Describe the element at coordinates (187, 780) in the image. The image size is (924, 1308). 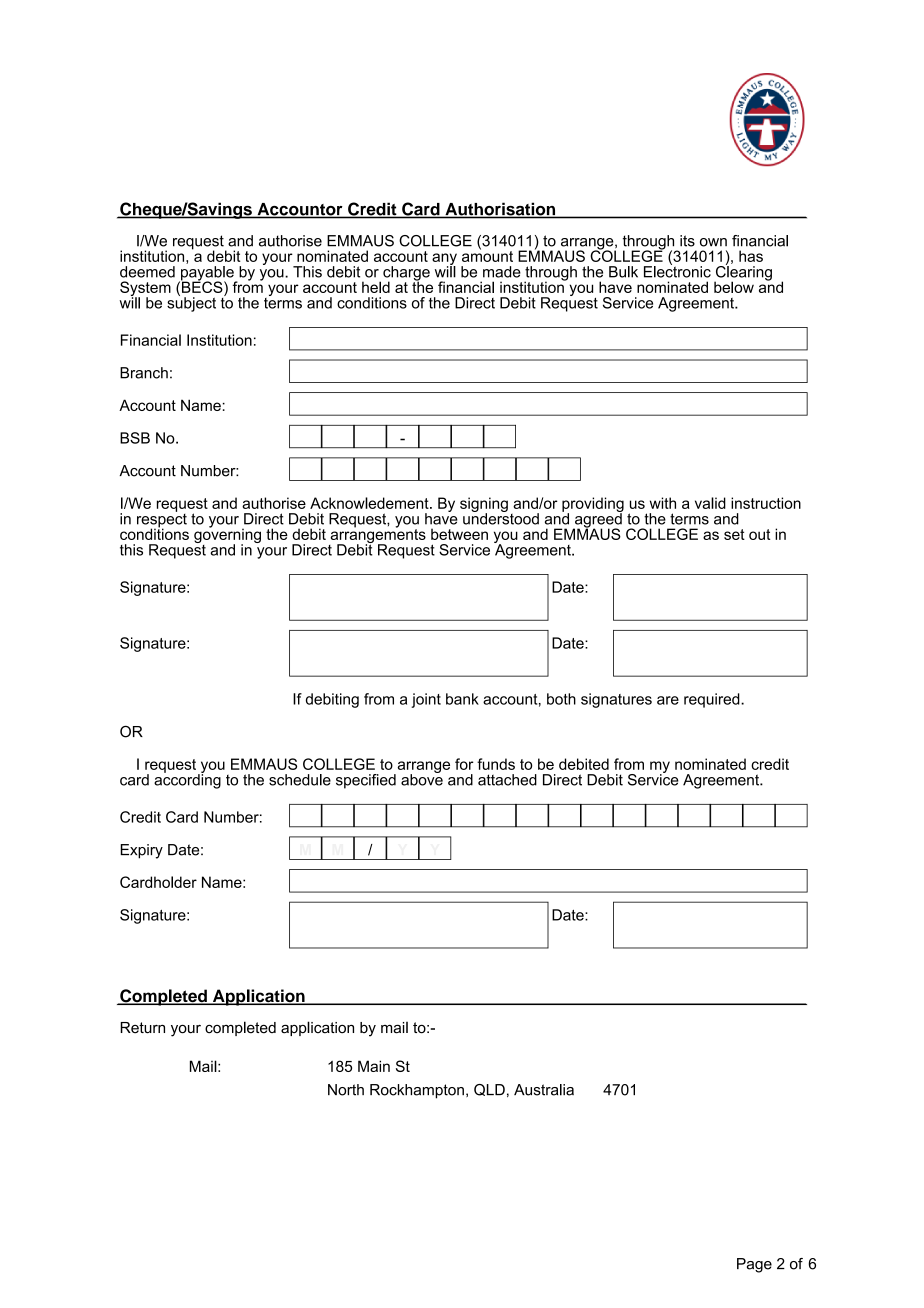
I see `according` at that location.
